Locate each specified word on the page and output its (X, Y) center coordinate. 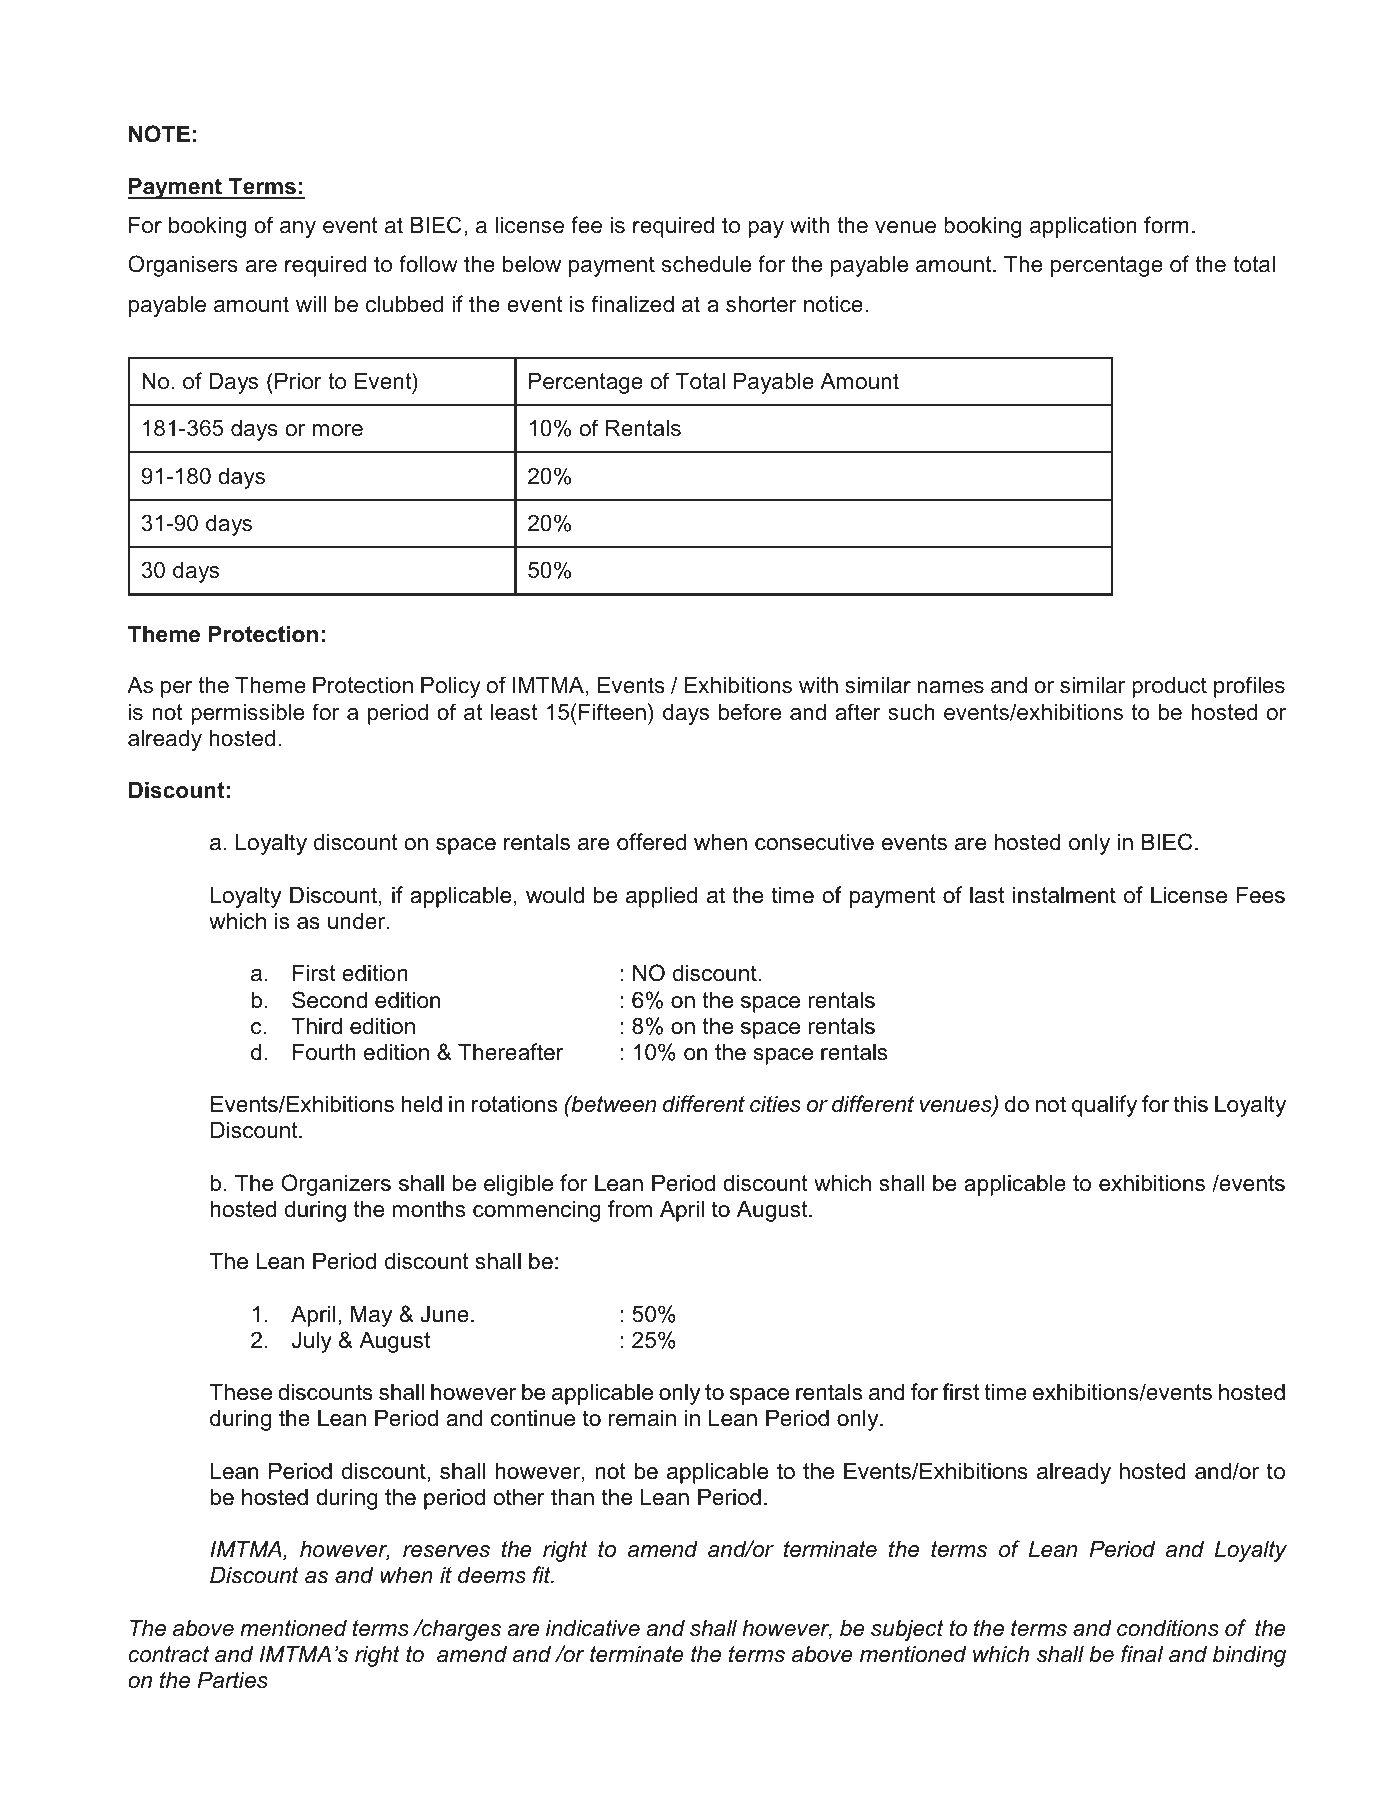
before (750, 712)
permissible (247, 714)
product (1169, 687)
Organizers (336, 1185)
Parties (233, 1680)
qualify (1104, 1106)
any (298, 229)
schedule (706, 264)
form (1166, 224)
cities (775, 1104)
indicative (593, 1628)
